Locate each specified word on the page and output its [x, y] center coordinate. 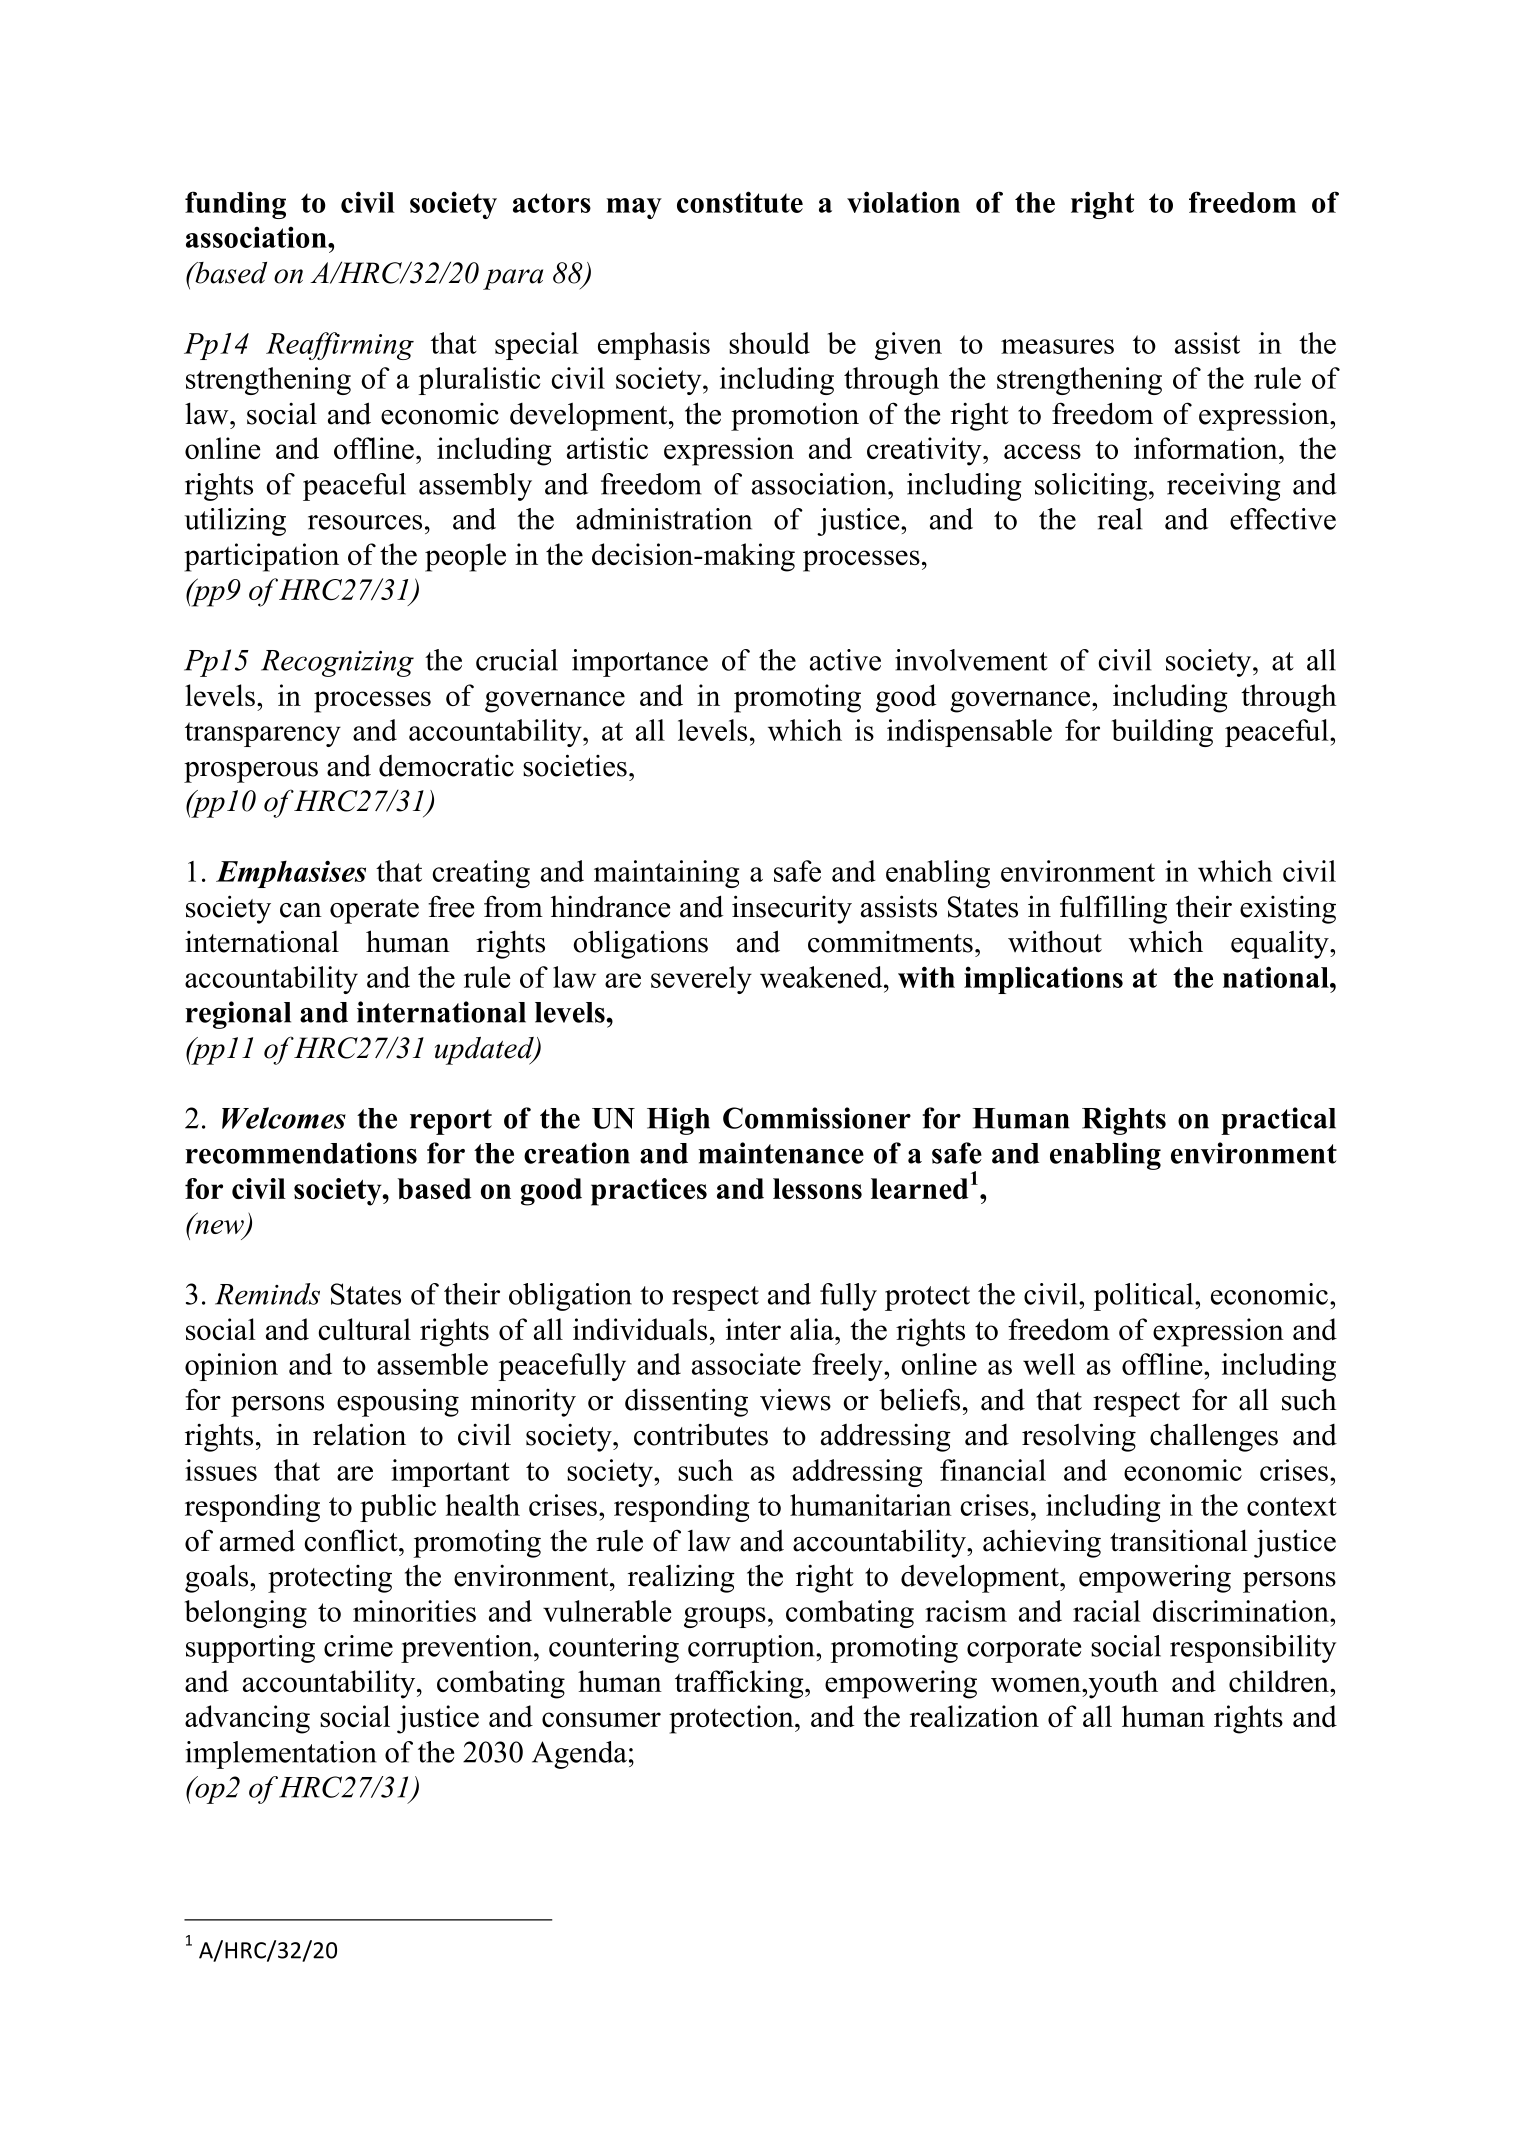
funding [235, 205]
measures [1057, 346]
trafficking [740, 1684]
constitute [740, 202]
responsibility [1253, 1649]
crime [358, 1646]
